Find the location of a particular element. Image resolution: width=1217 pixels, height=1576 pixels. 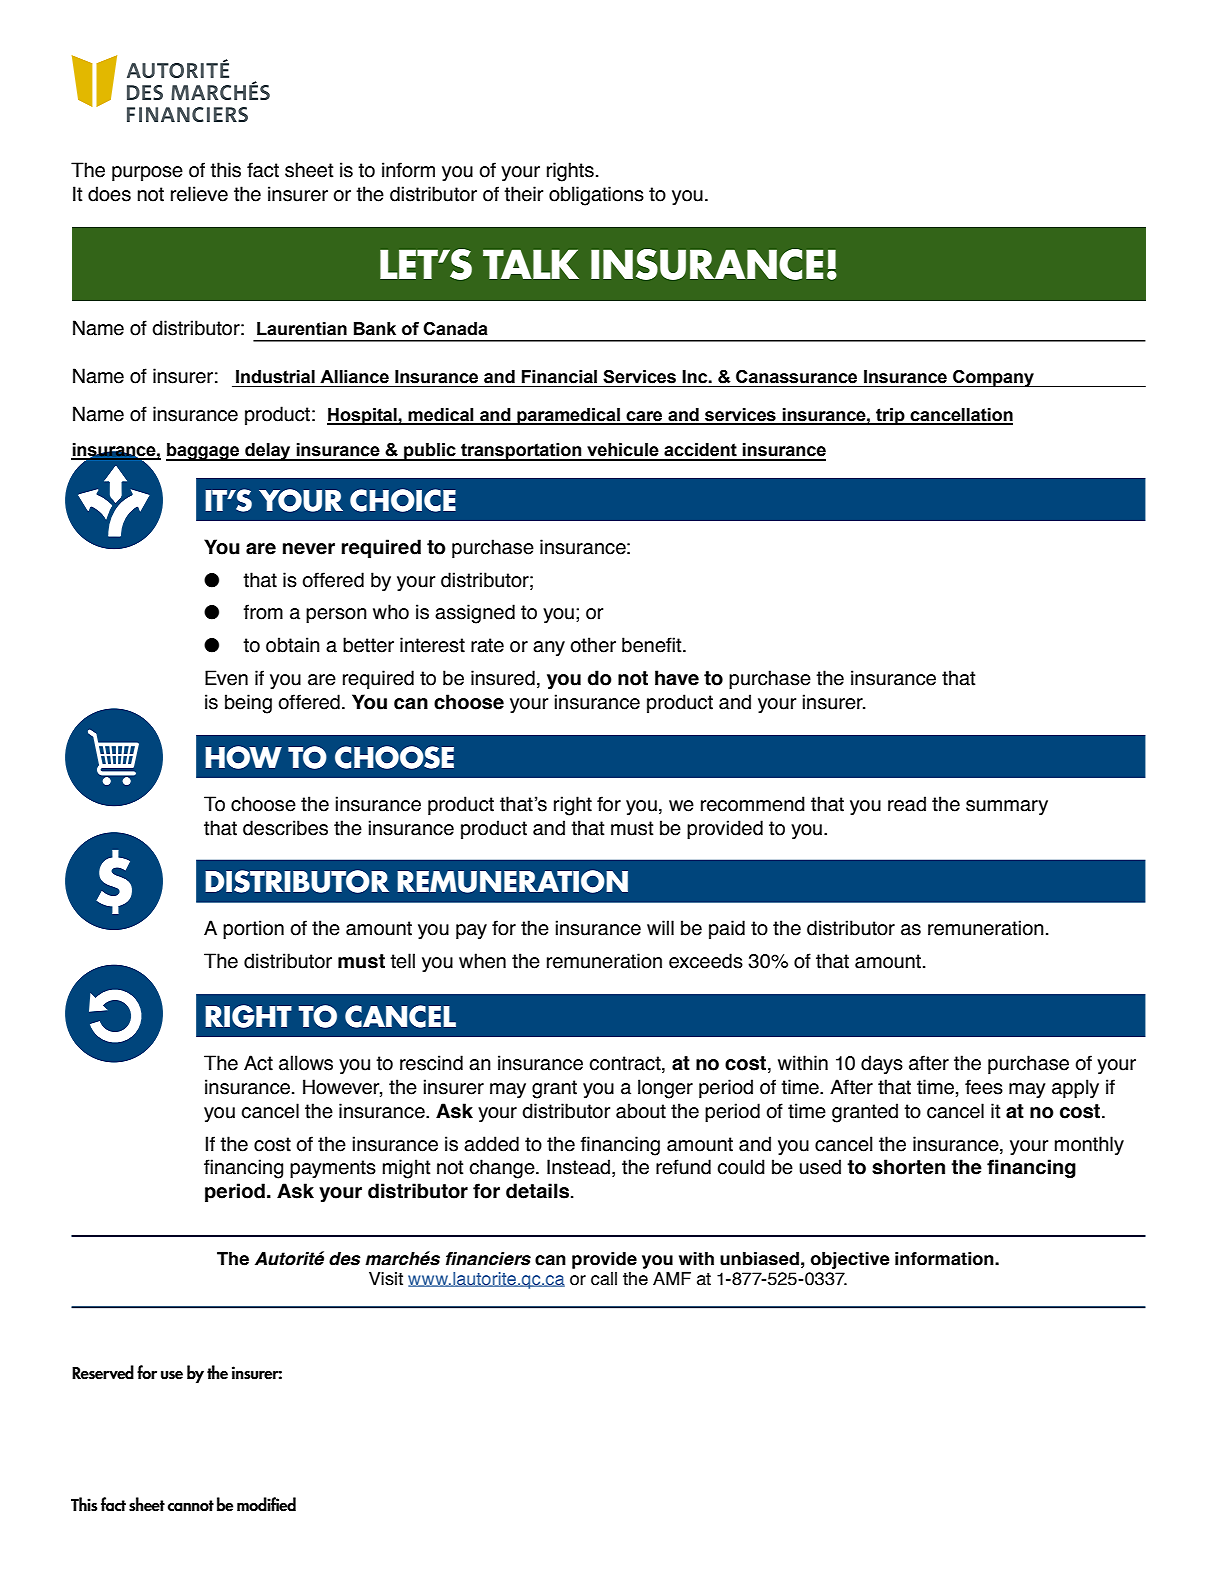

call is located at coordinates (604, 1279).
